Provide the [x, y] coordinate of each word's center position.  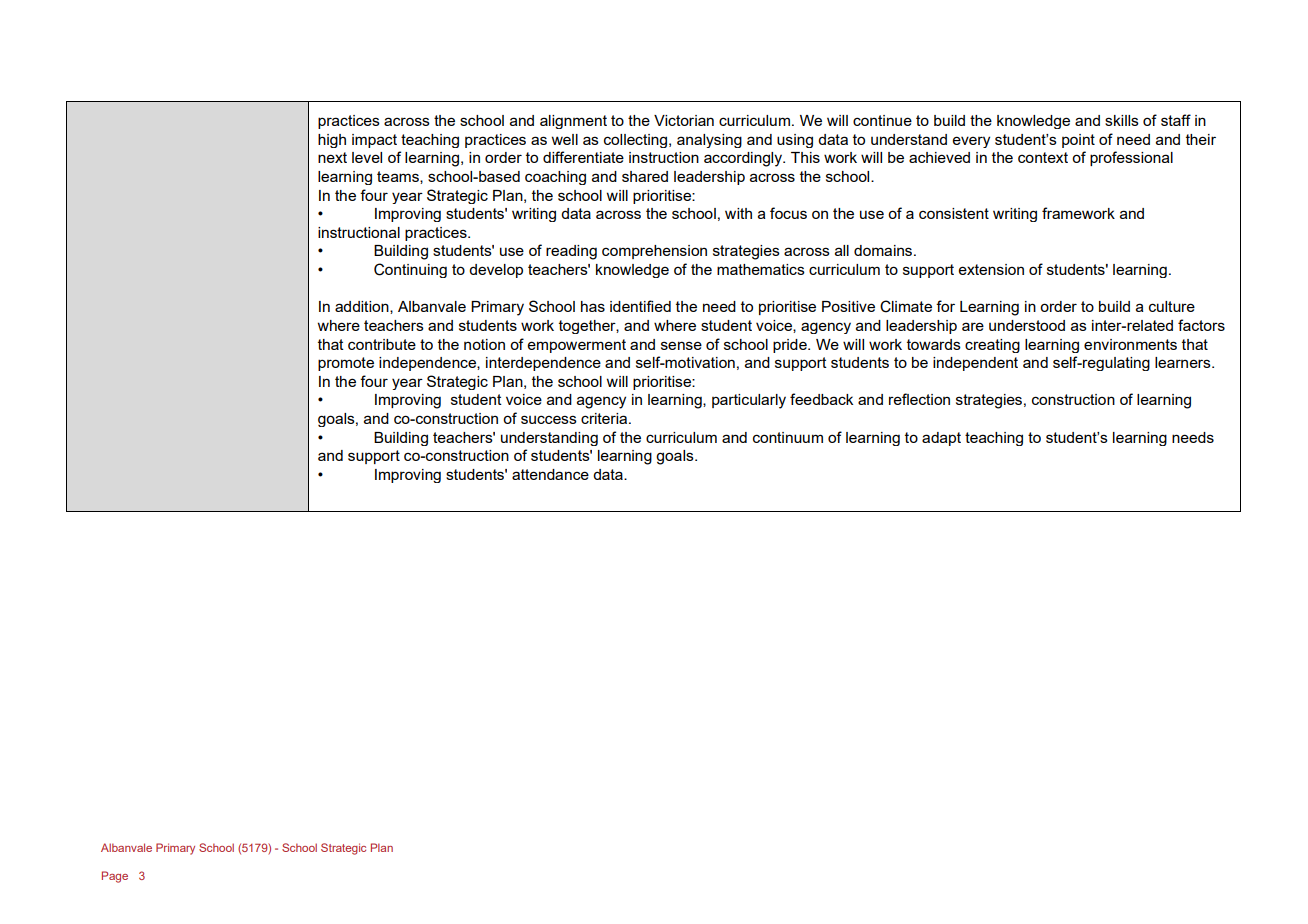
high [332, 141]
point [1078, 141]
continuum [788, 437]
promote [346, 364]
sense [681, 345]
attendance [550, 474]
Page [115, 877]
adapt [941, 439]
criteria [605, 418]
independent [975, 364]
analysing [709, 141]
